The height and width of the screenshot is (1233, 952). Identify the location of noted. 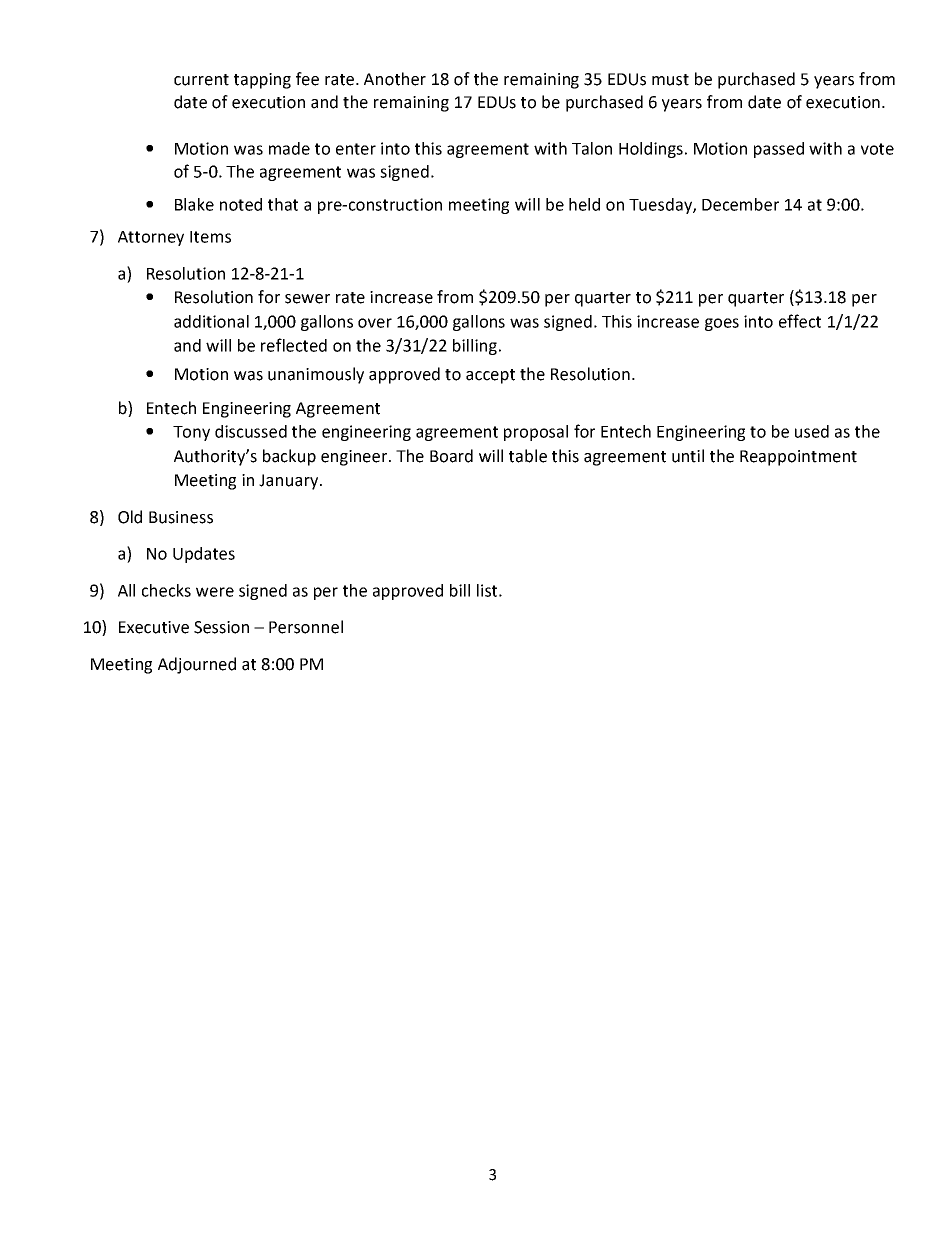
(241, 204).
